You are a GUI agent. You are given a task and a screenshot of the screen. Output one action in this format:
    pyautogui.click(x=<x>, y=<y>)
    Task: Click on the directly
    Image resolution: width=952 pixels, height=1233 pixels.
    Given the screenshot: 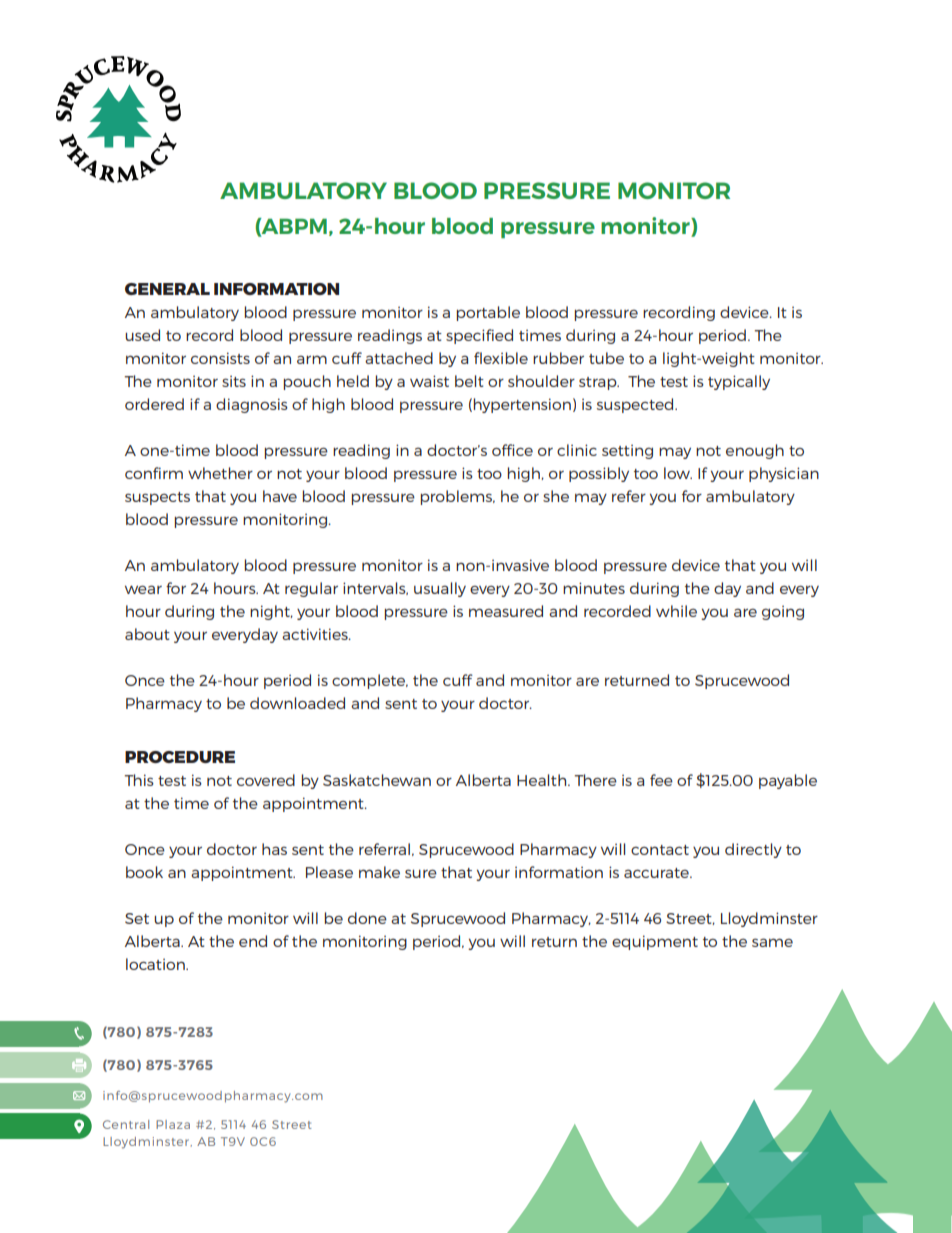 What is the action you would take?
    pyautogui.click(x=753, y=850)
